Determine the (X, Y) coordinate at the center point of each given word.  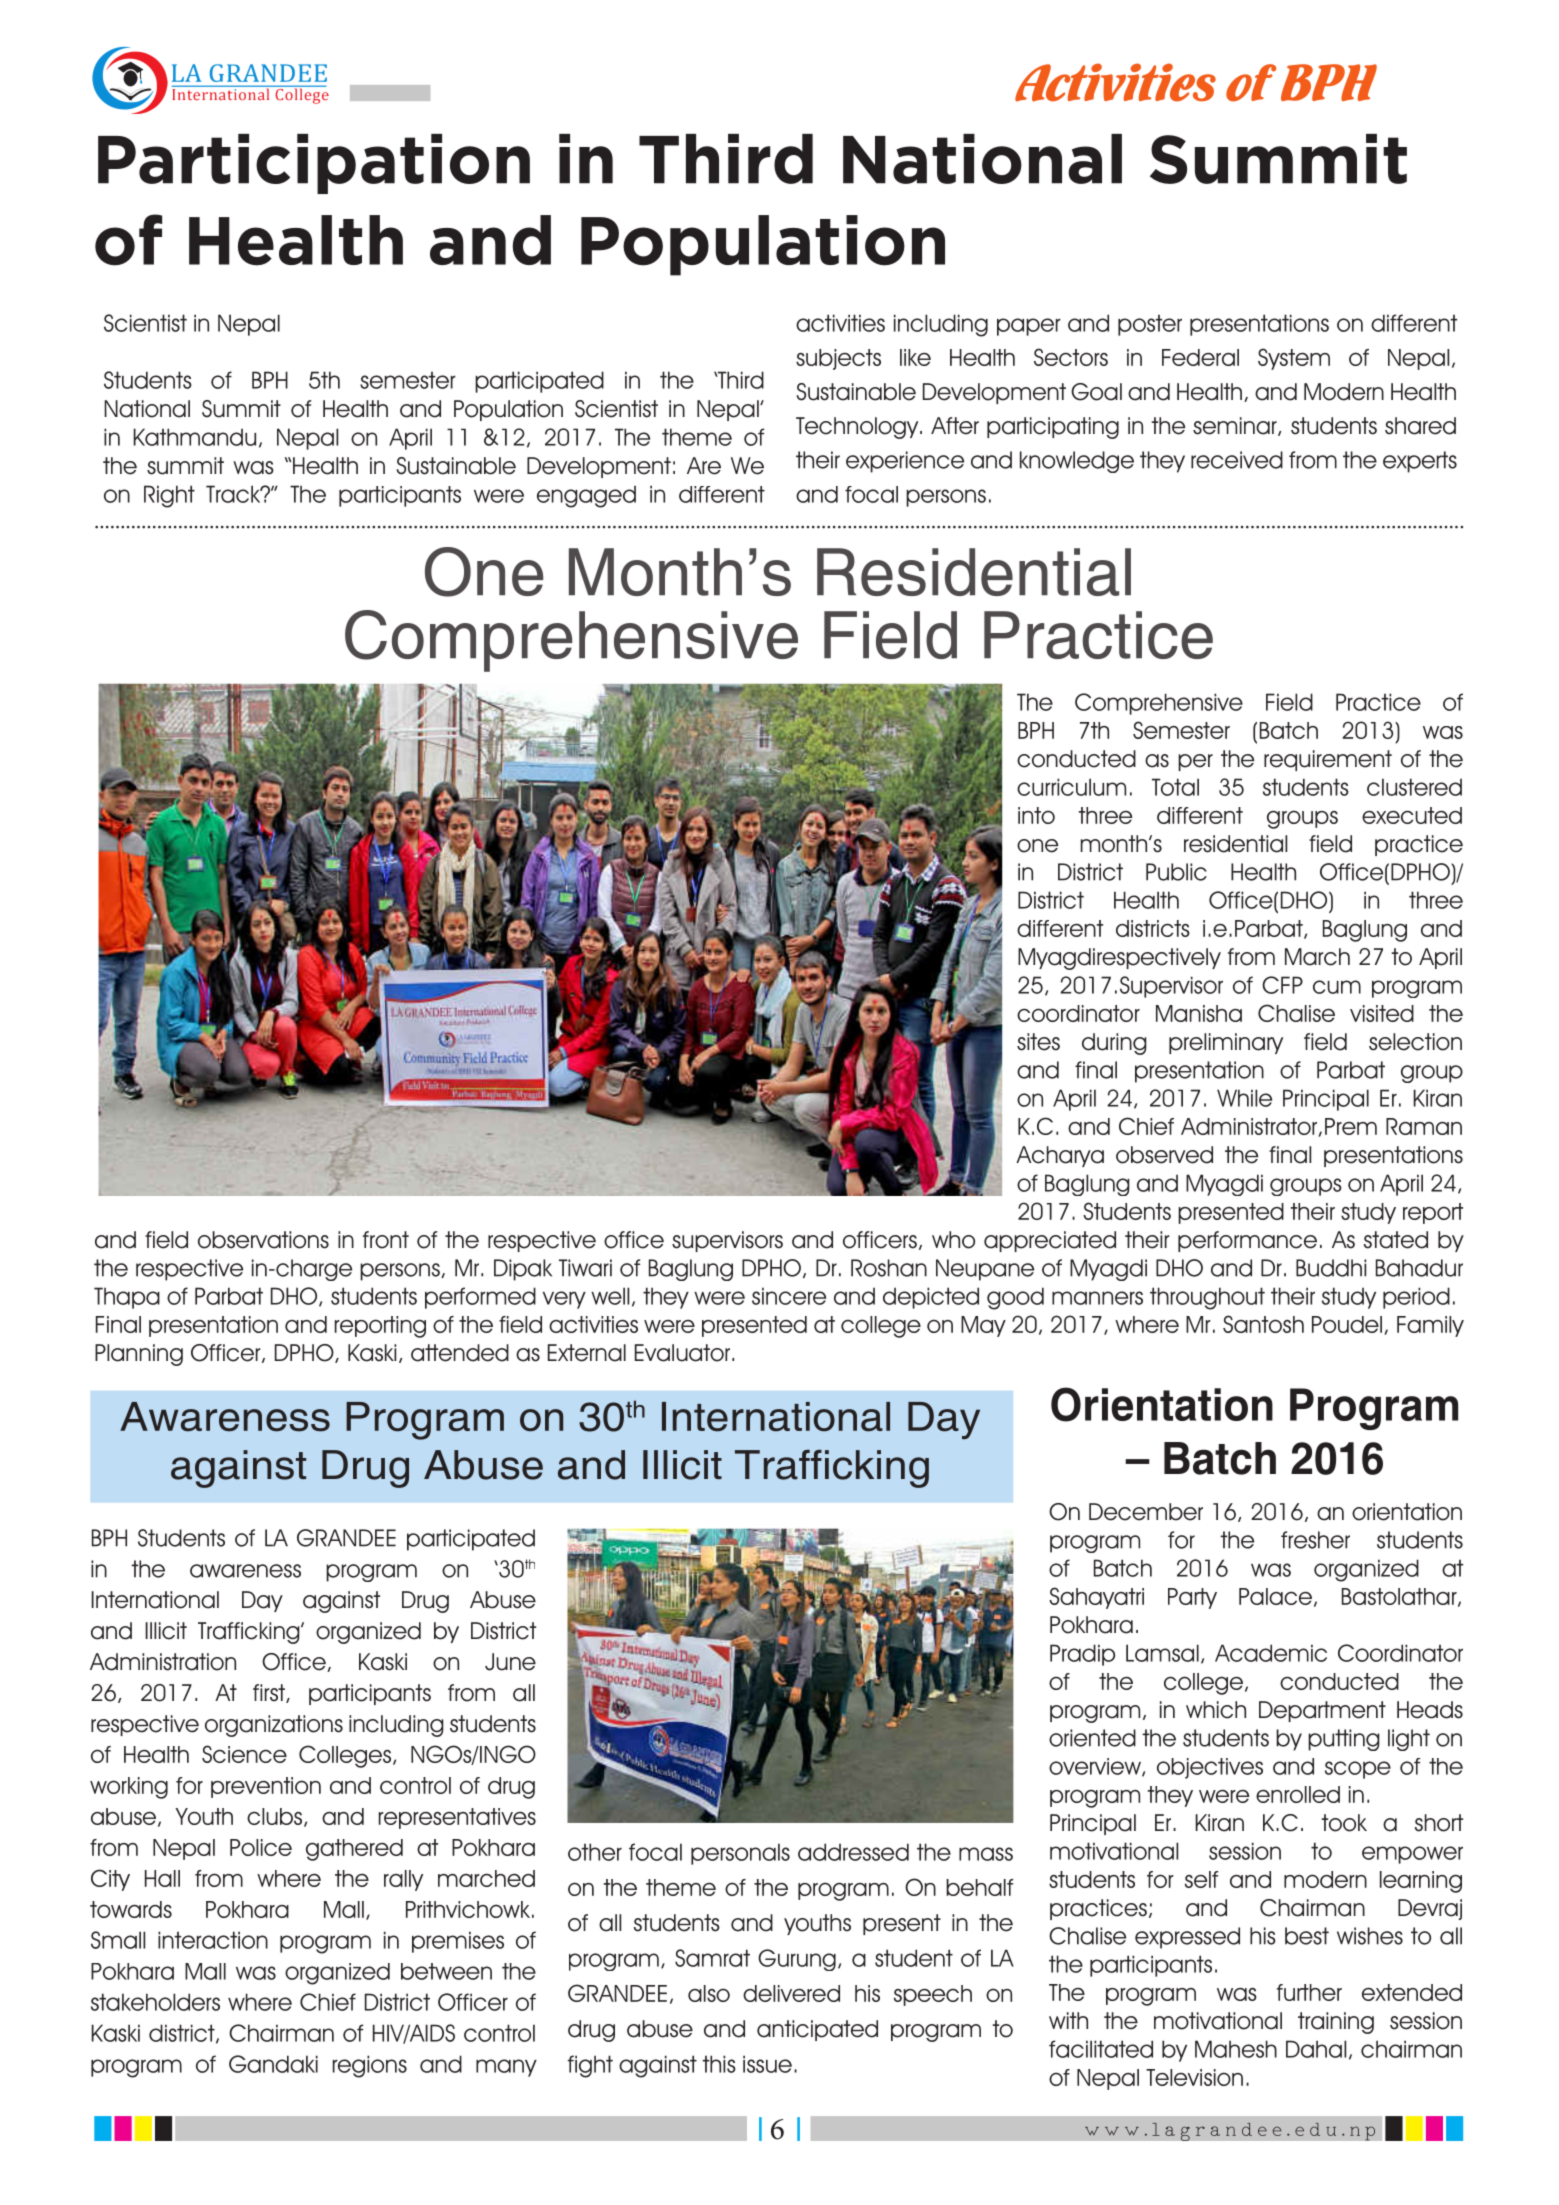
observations (263, 1240)
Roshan (889, 1268)
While (1244, 1098)
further (1309, 1992)
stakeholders (155, 2002)
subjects (838, 359)
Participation (314, 164)
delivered (791, 1993)
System (1294, 359)
